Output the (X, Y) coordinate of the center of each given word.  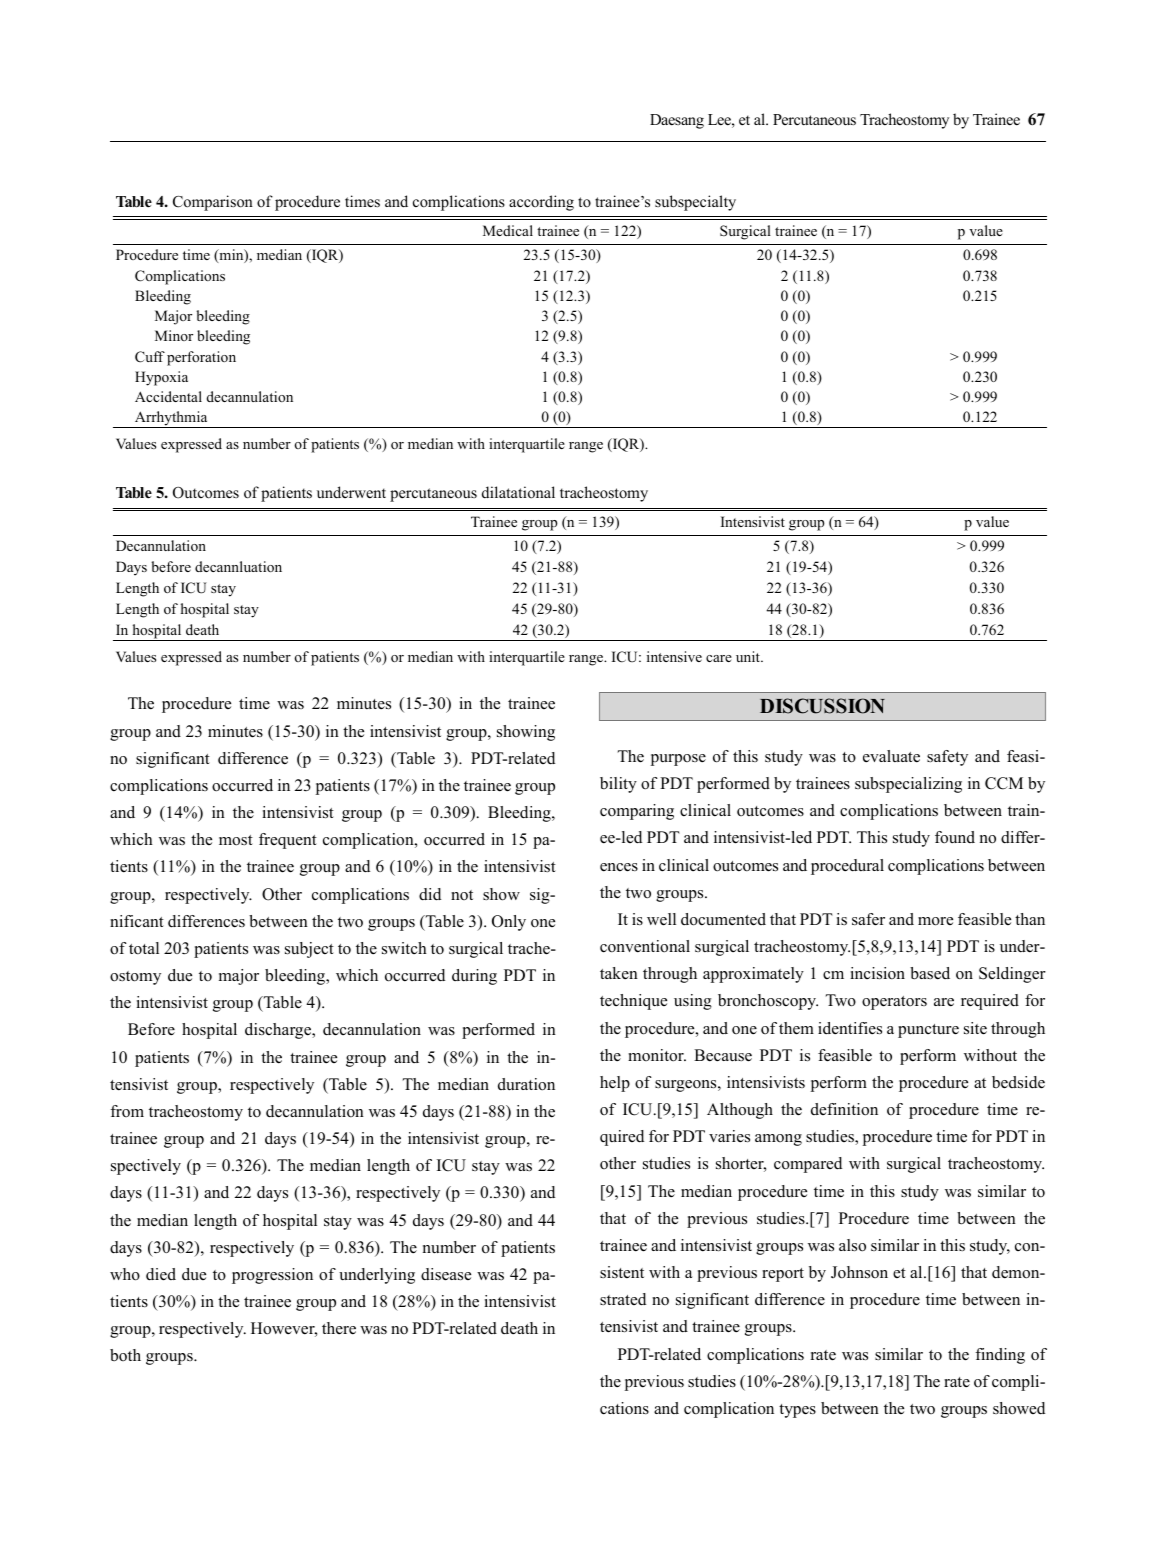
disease (446, 1274)
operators (894, 1003)
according (541, 203)
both (125, 1355)
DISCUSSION (822, 706)
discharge (279, 1031)
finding (1000, 1356)
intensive (674, 656)
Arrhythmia (171, 419)
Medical (508, 230)
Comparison (213, 203)
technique (633, 1002)
